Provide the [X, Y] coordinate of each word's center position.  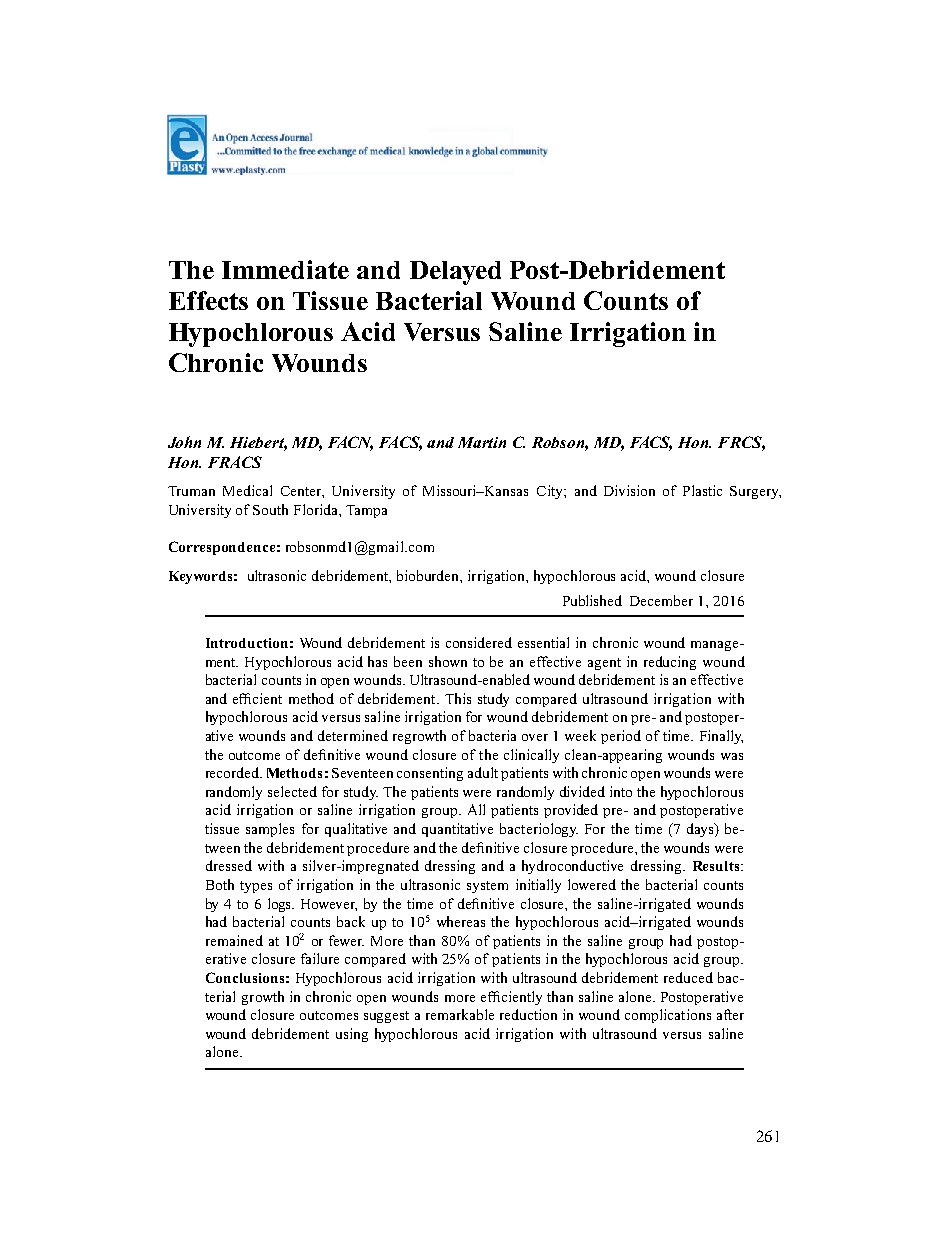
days [701, 830]
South [270, 509]
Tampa [366, 511]
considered [479, 642]
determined [353, 735]
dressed [229, 865]
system [487, 887]
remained [234, 940]
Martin [482, 442]
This [458, 698]
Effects [208, 300]
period [621, 737]
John [184, 442]
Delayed [455, 273]
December [661, 600]
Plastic [702, 490]
